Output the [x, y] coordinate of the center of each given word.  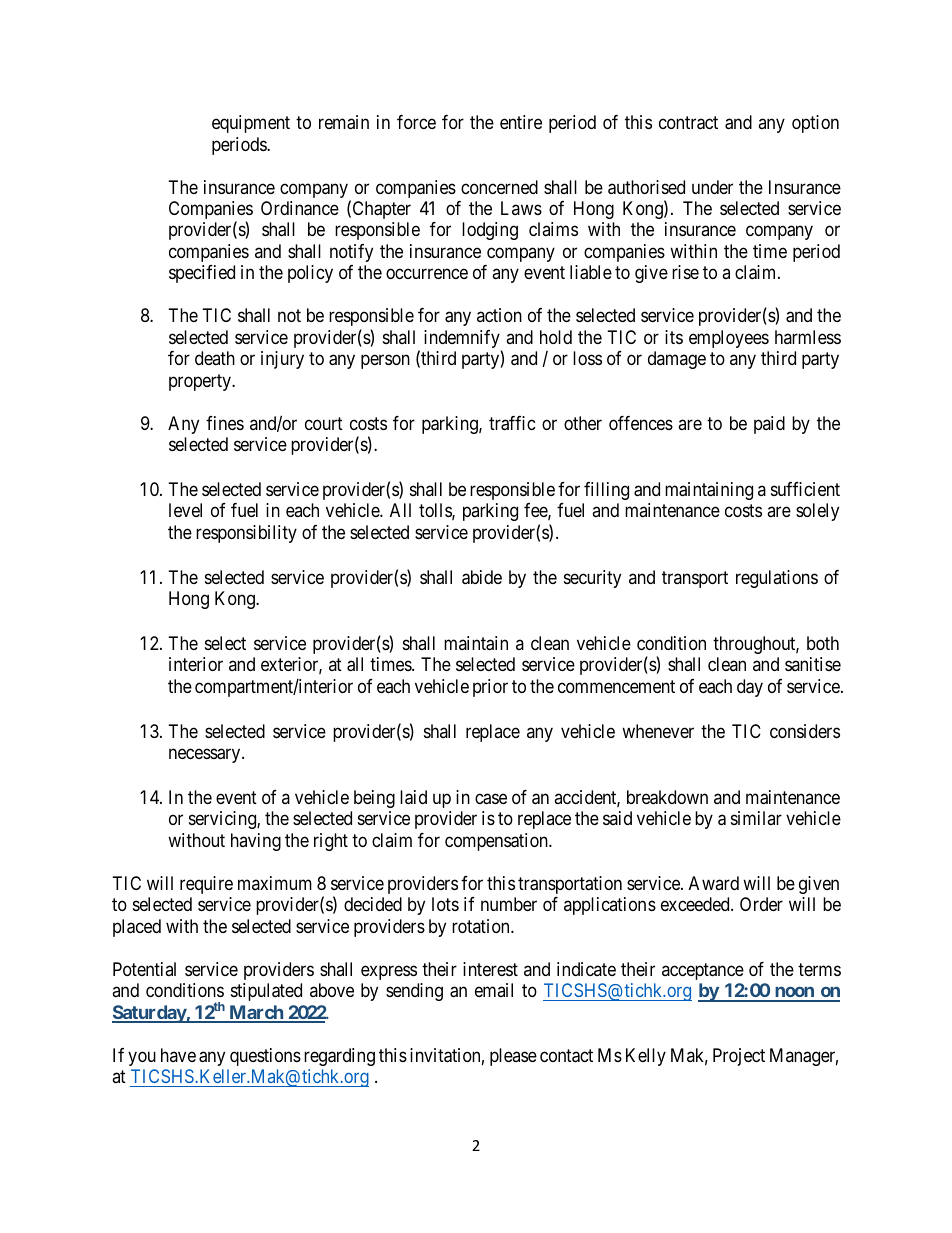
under [712, 187]
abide [482, 577]
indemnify [463, 340]
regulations [777, 579]
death [215, 358]
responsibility [246, 534]
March [256, 1013]
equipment [251, 124]
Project [739, 1057]
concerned [499, 187]
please [513, 1057]
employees [729, 339]
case [491, 799]
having [256, 842]
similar [756, 818]
